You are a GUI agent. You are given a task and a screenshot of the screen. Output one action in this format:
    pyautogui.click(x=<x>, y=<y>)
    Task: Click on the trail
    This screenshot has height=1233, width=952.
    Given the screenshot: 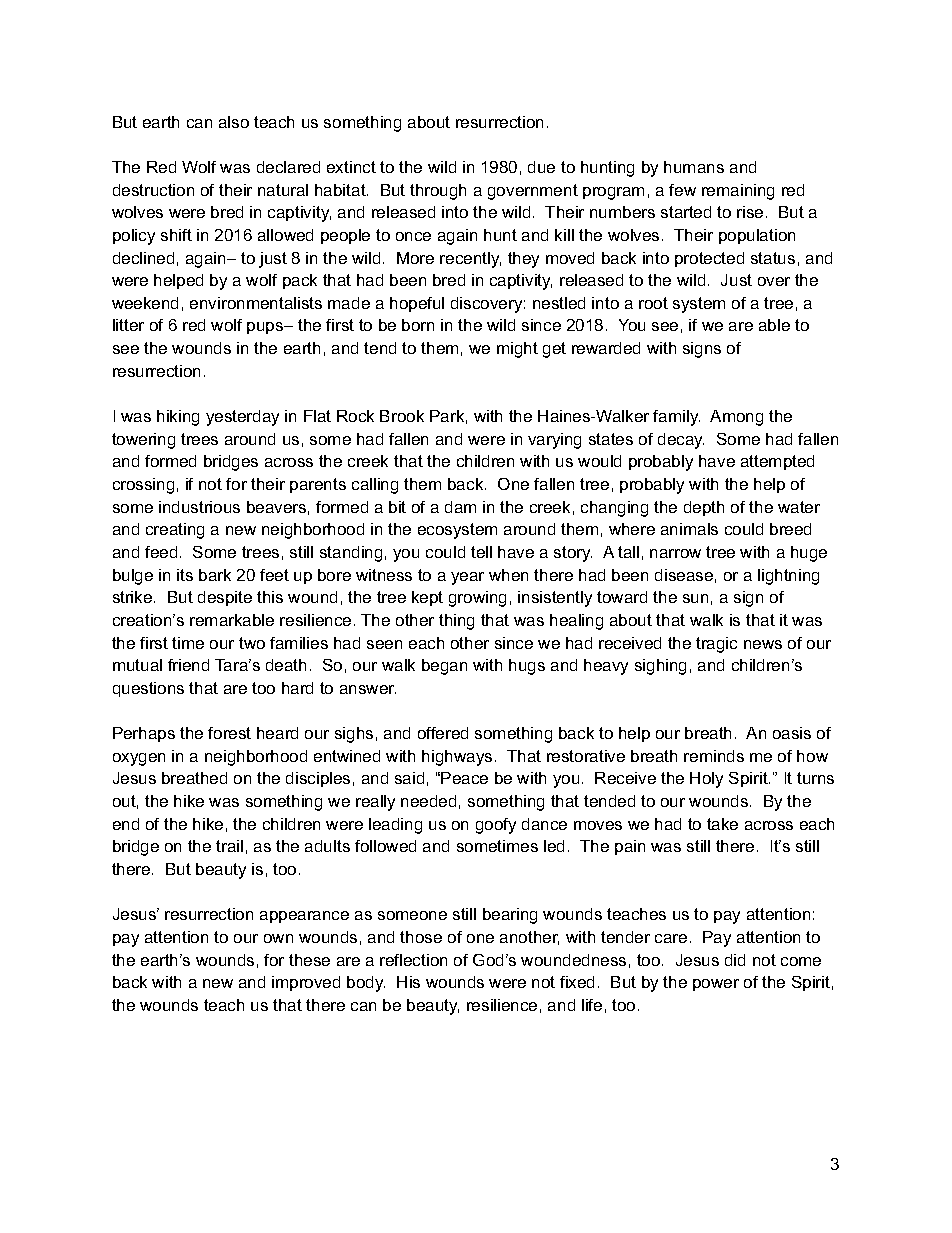 What is the action you would take?
    pyautogui.click(x=229, y=846)
